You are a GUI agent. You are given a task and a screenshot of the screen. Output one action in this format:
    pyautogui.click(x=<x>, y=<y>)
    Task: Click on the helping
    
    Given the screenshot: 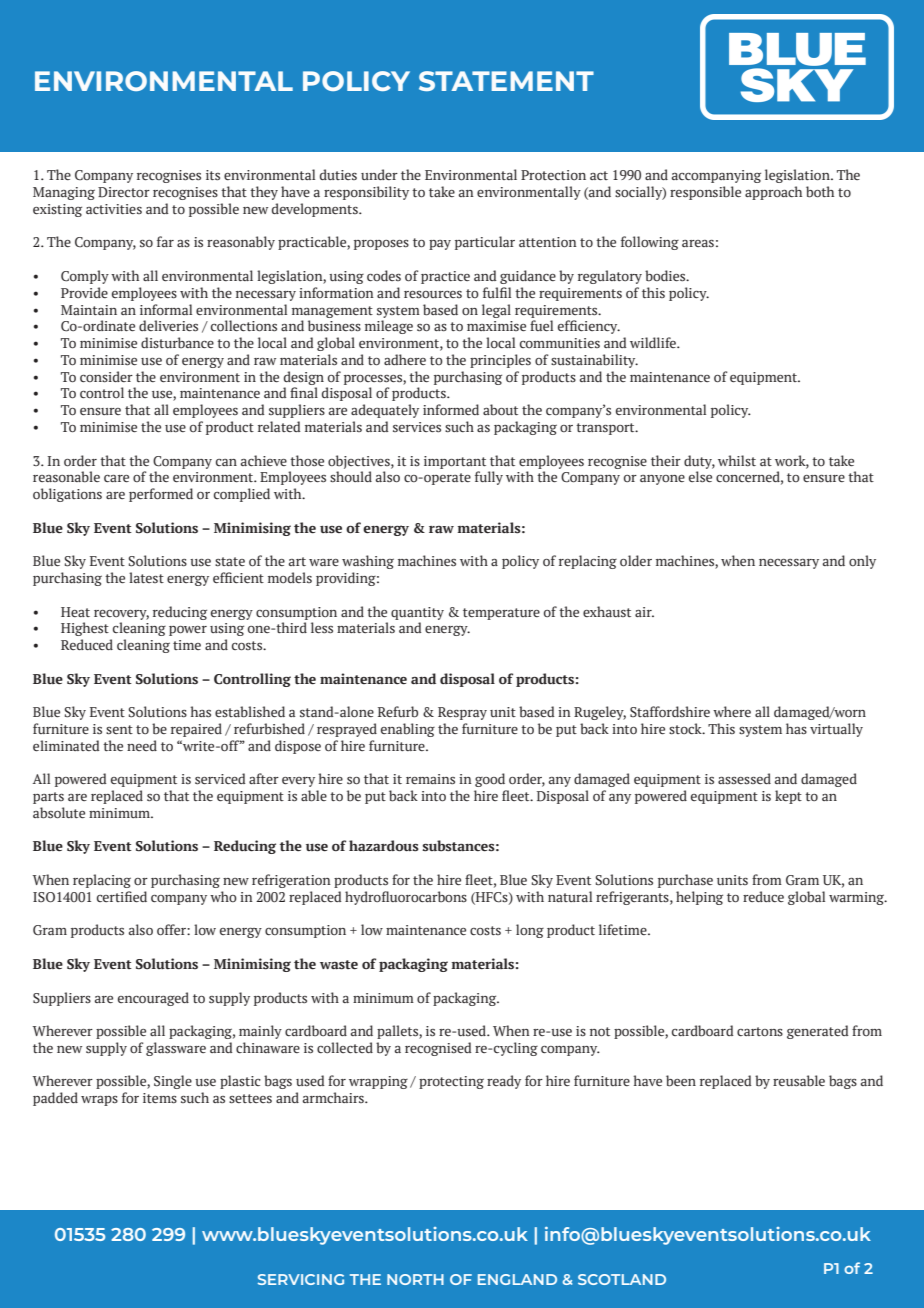 What is the action you would take?
    pyautogui.click(x=699, y=898)
